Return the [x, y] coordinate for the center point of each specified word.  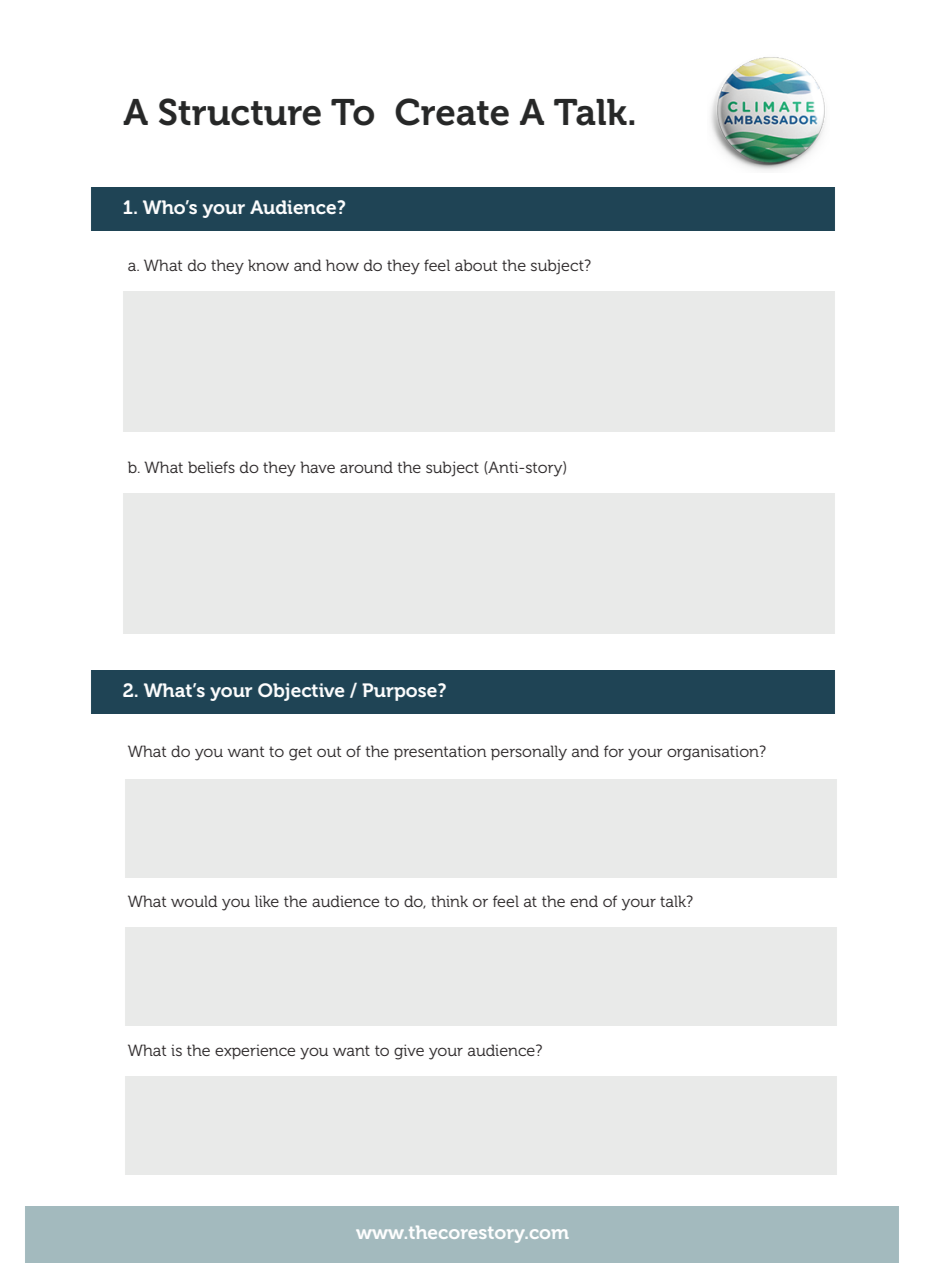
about [476, 265]
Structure [240, 112]
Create [452, 112]
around [366, 467]
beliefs [211, 467]
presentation [440, 752]
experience [255, 1051]
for [614, 751]
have [317, 467]
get [300, 753]
